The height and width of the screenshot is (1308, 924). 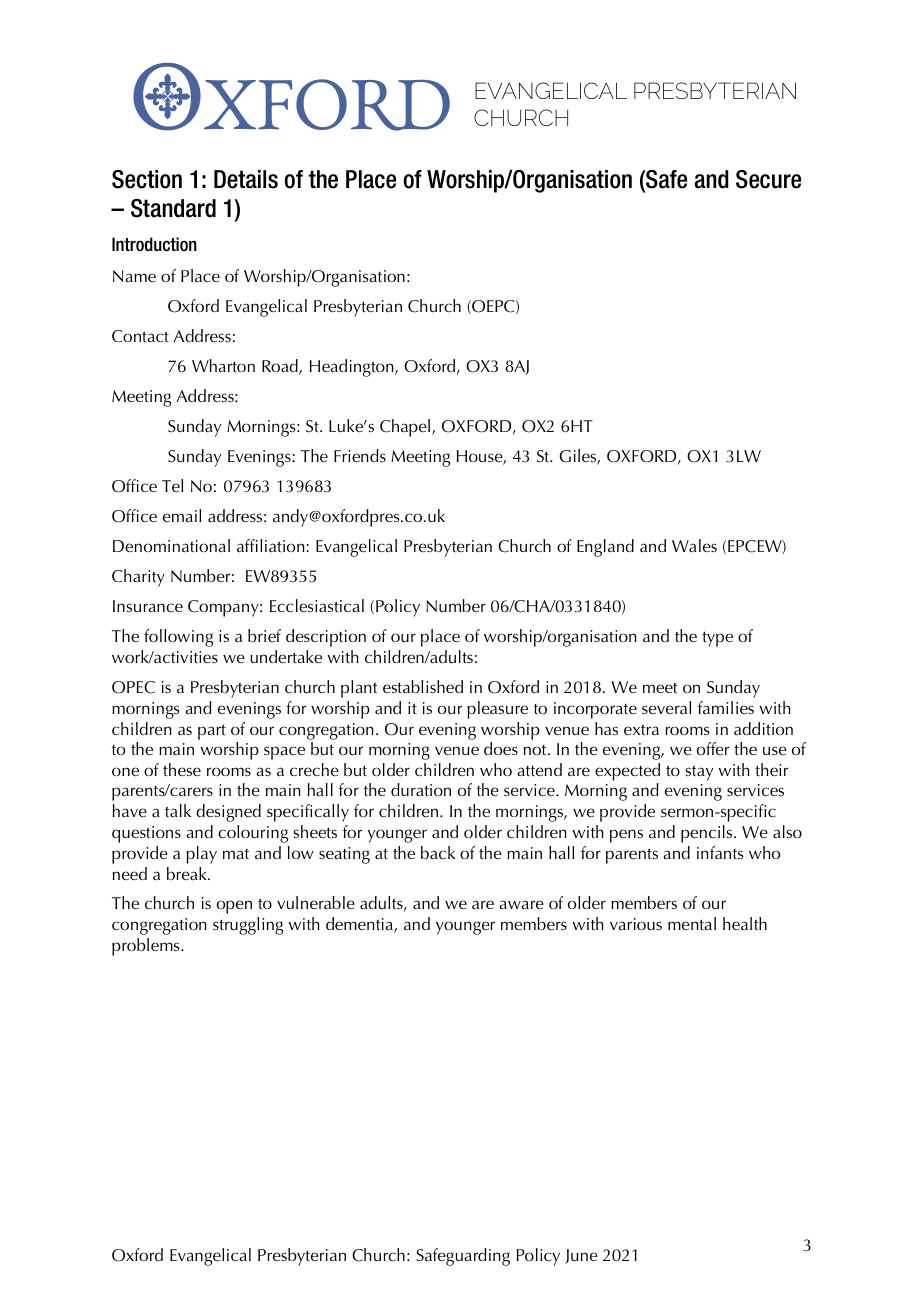 What do you see at coordinates (692, 923) in the screenshot?
I see `mental` at bounding box center [692, 923].
